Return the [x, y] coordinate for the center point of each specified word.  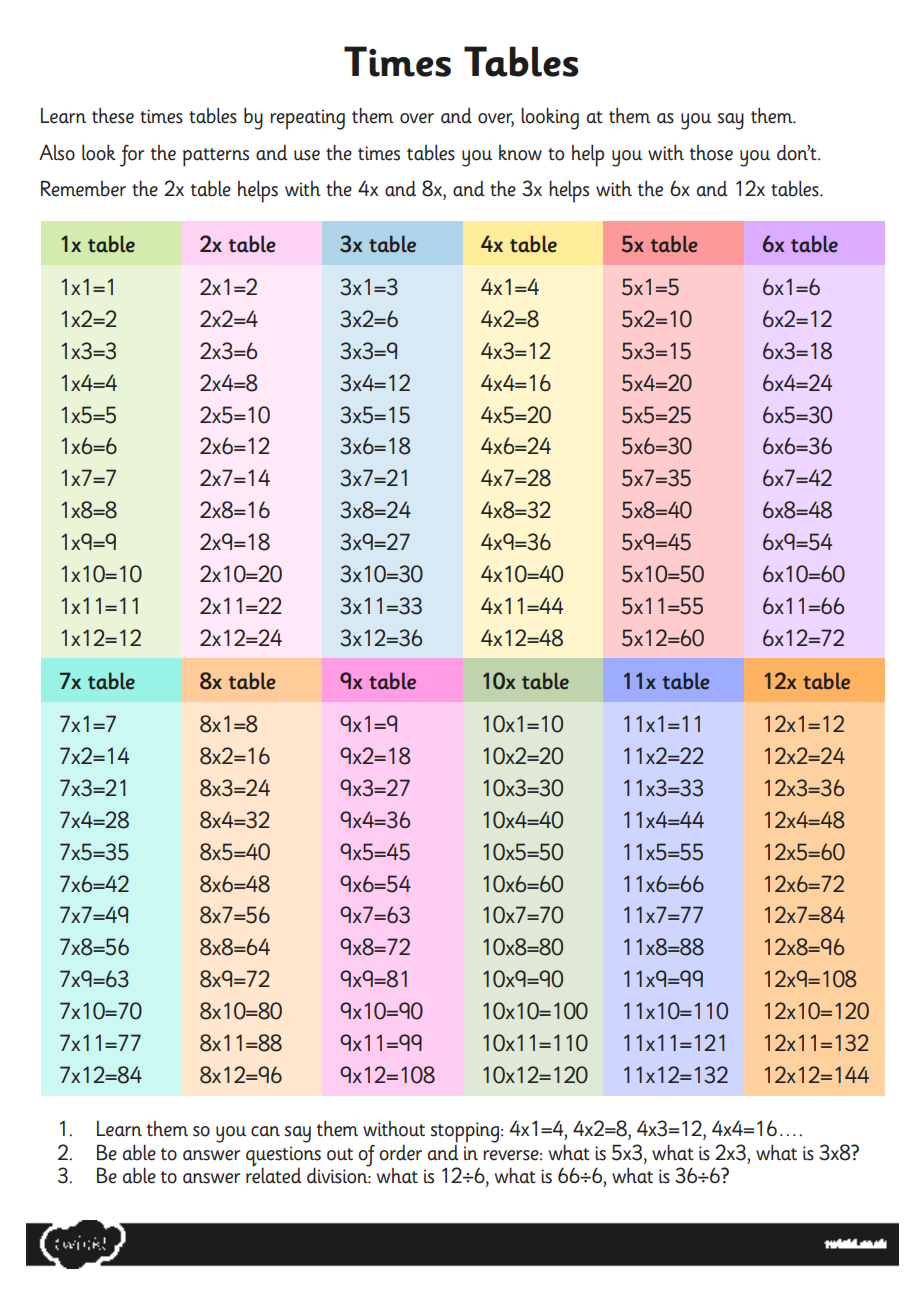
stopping [465, 1132]
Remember [83, 189]
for [132, 156]
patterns [216, 157]
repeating [307, 119]
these [113, 116]
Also [57, 152]
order [400, 1153]
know [520, 153]
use [307, 155]
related [274, 1174]
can [265, 1131]
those [711, 153]
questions [283, 1157]
